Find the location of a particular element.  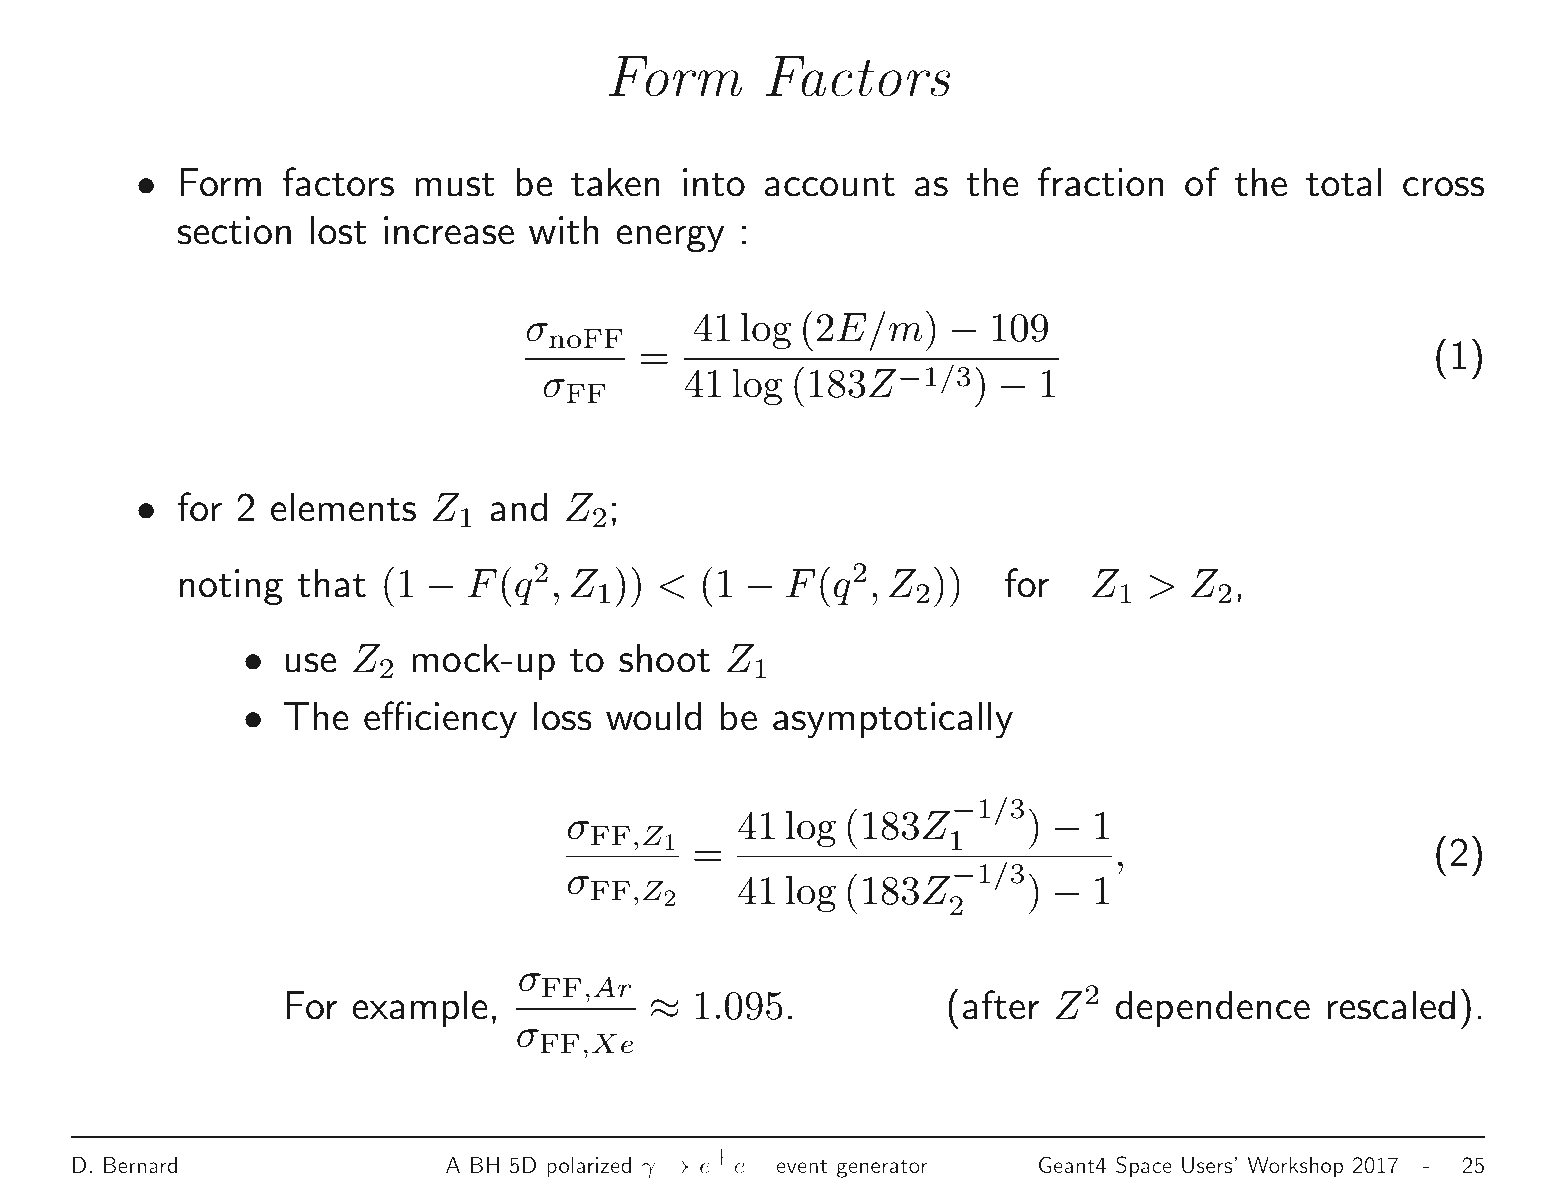

rescaled is located at coordinates (1391, 1005).
